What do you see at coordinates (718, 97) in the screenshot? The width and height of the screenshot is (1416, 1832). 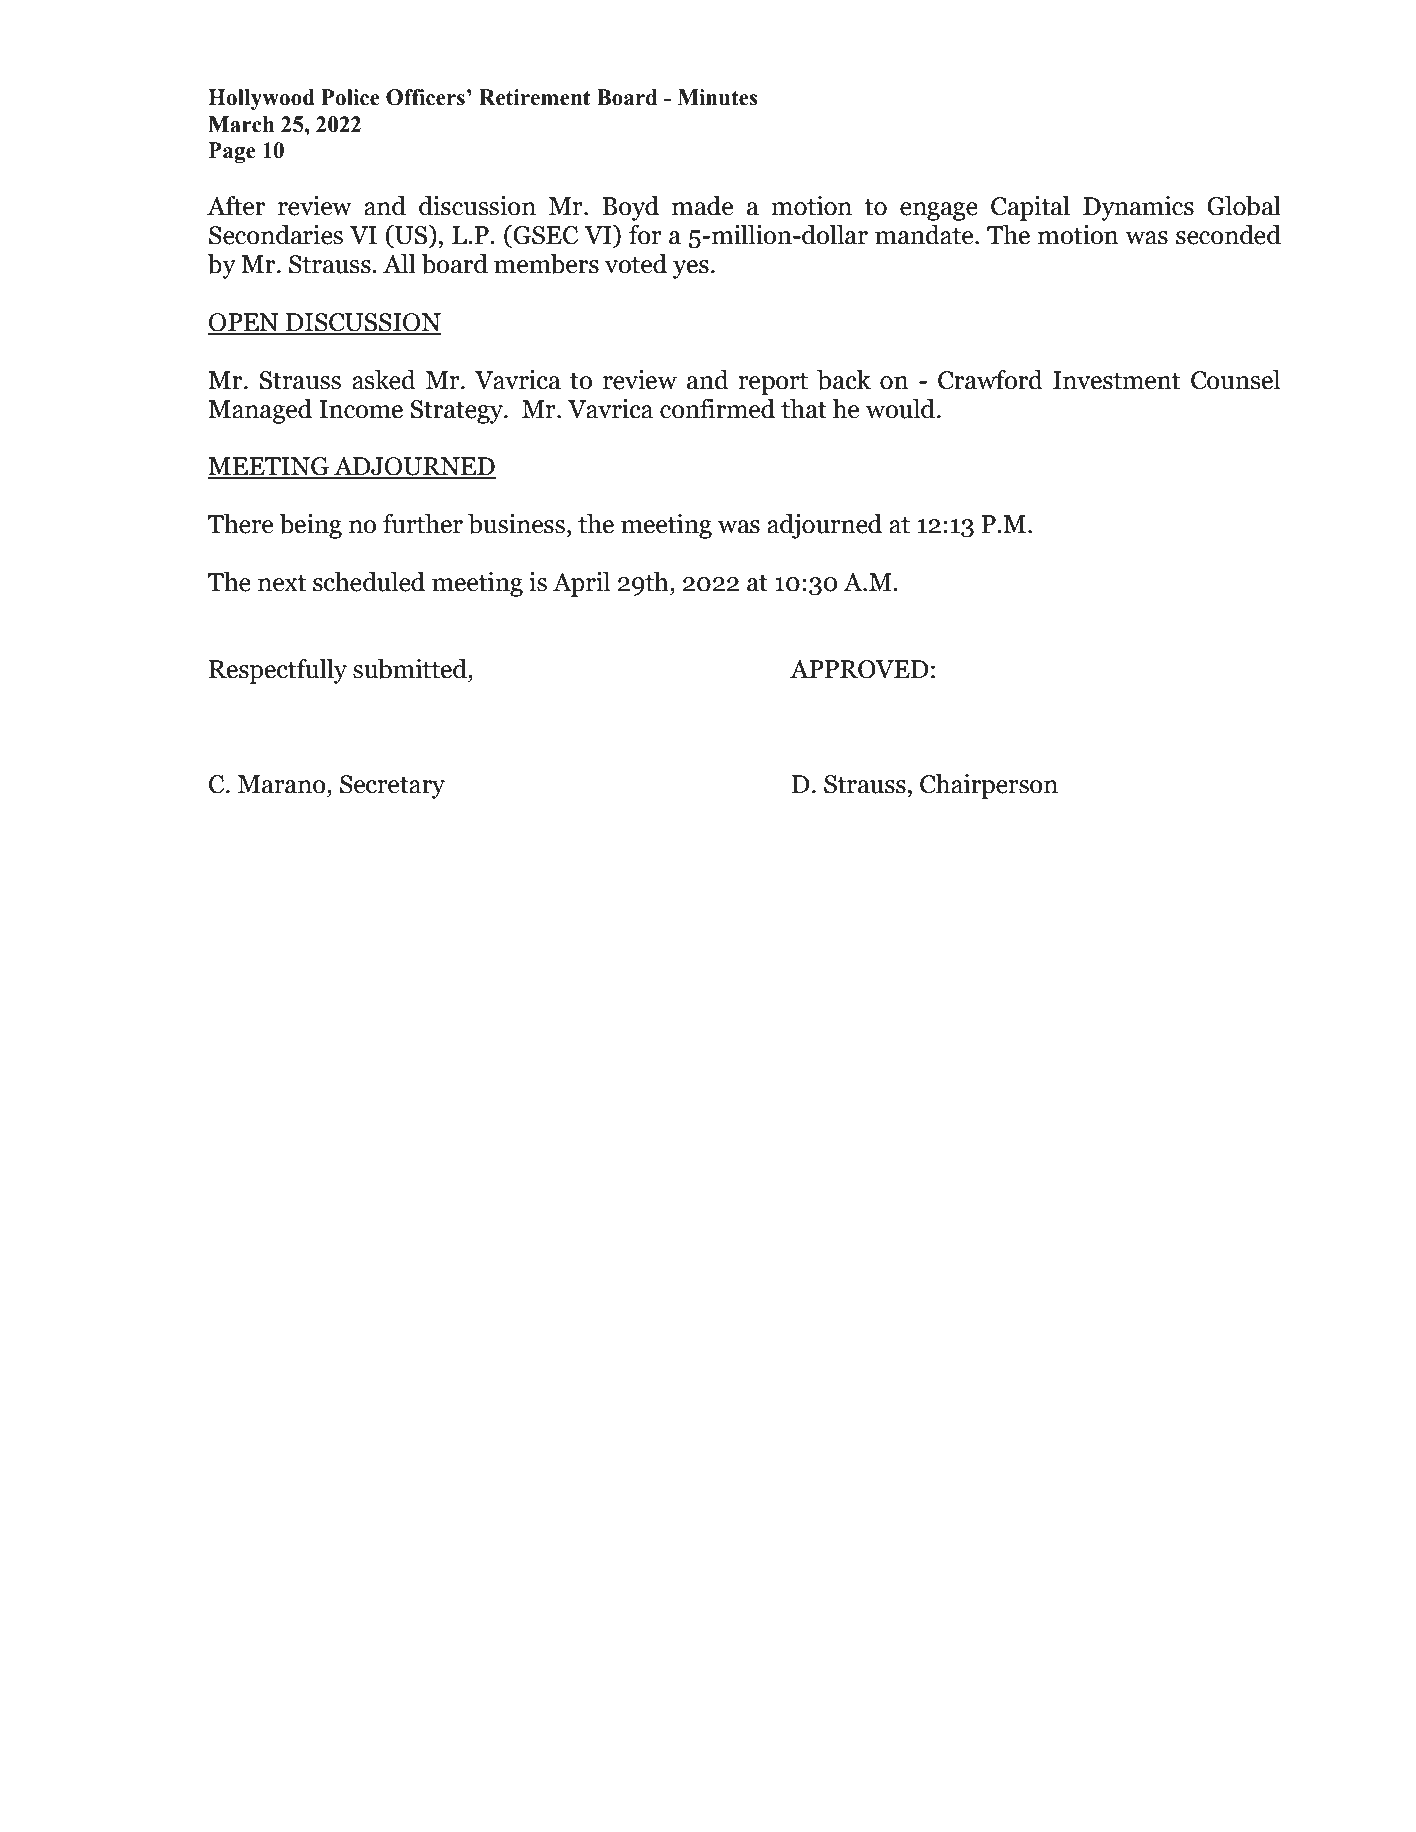 I see `Minutes` at bounding box center [718, 97].
